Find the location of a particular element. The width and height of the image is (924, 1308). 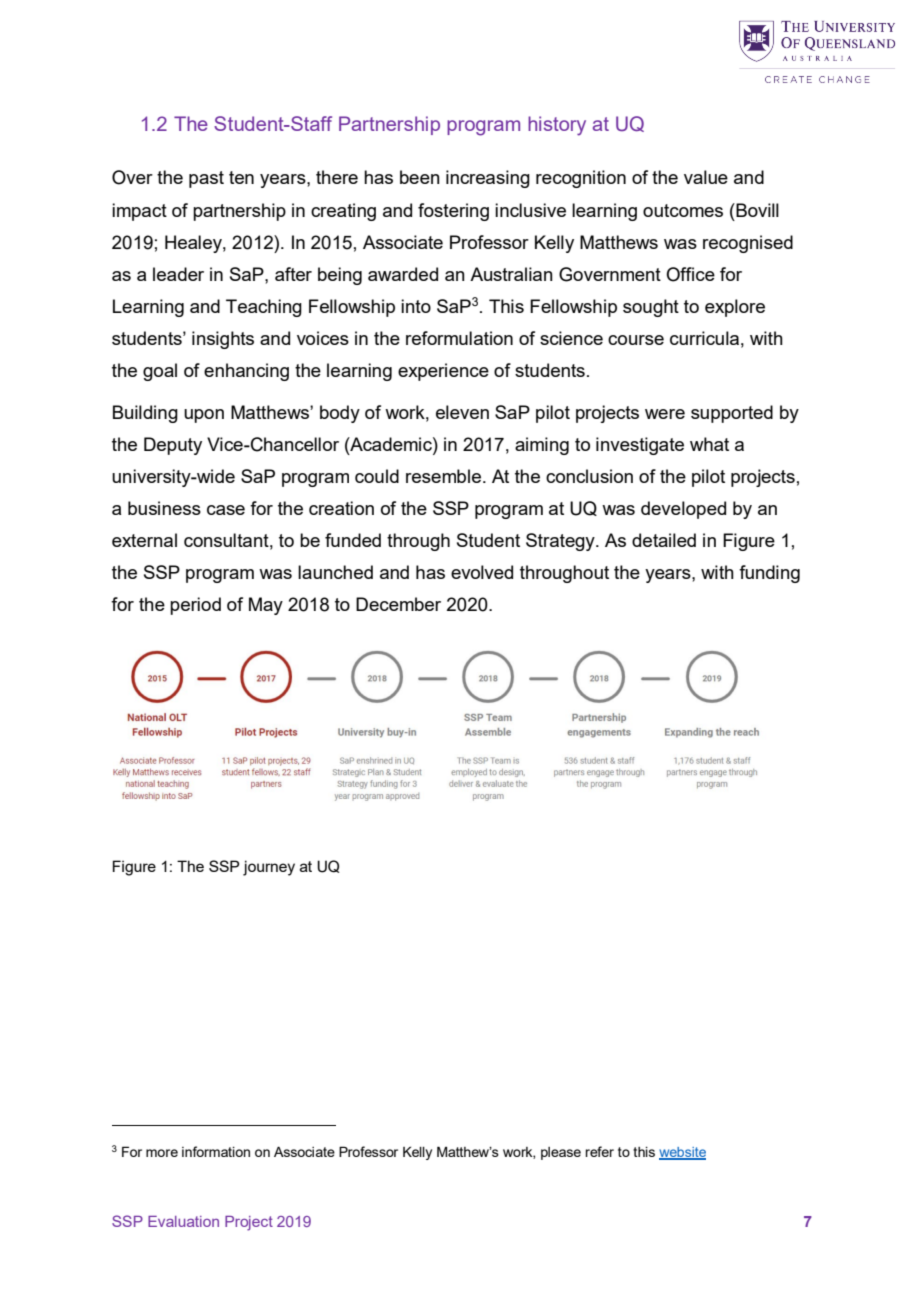

please is located at coordinates (561, 1153).
